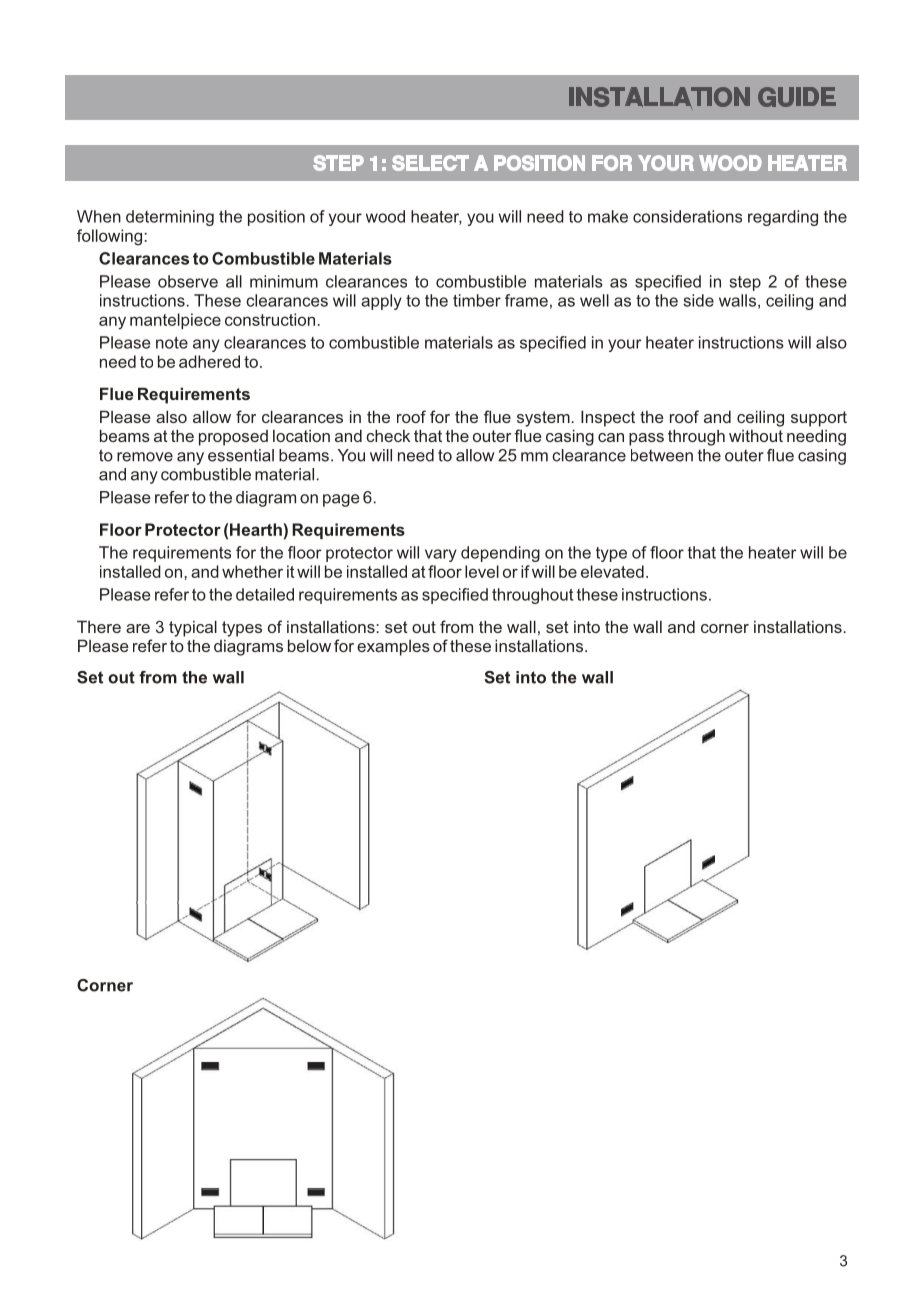 The width and height of the screenshot is (924, 1308). I want to click on make, so click(608, 216).
